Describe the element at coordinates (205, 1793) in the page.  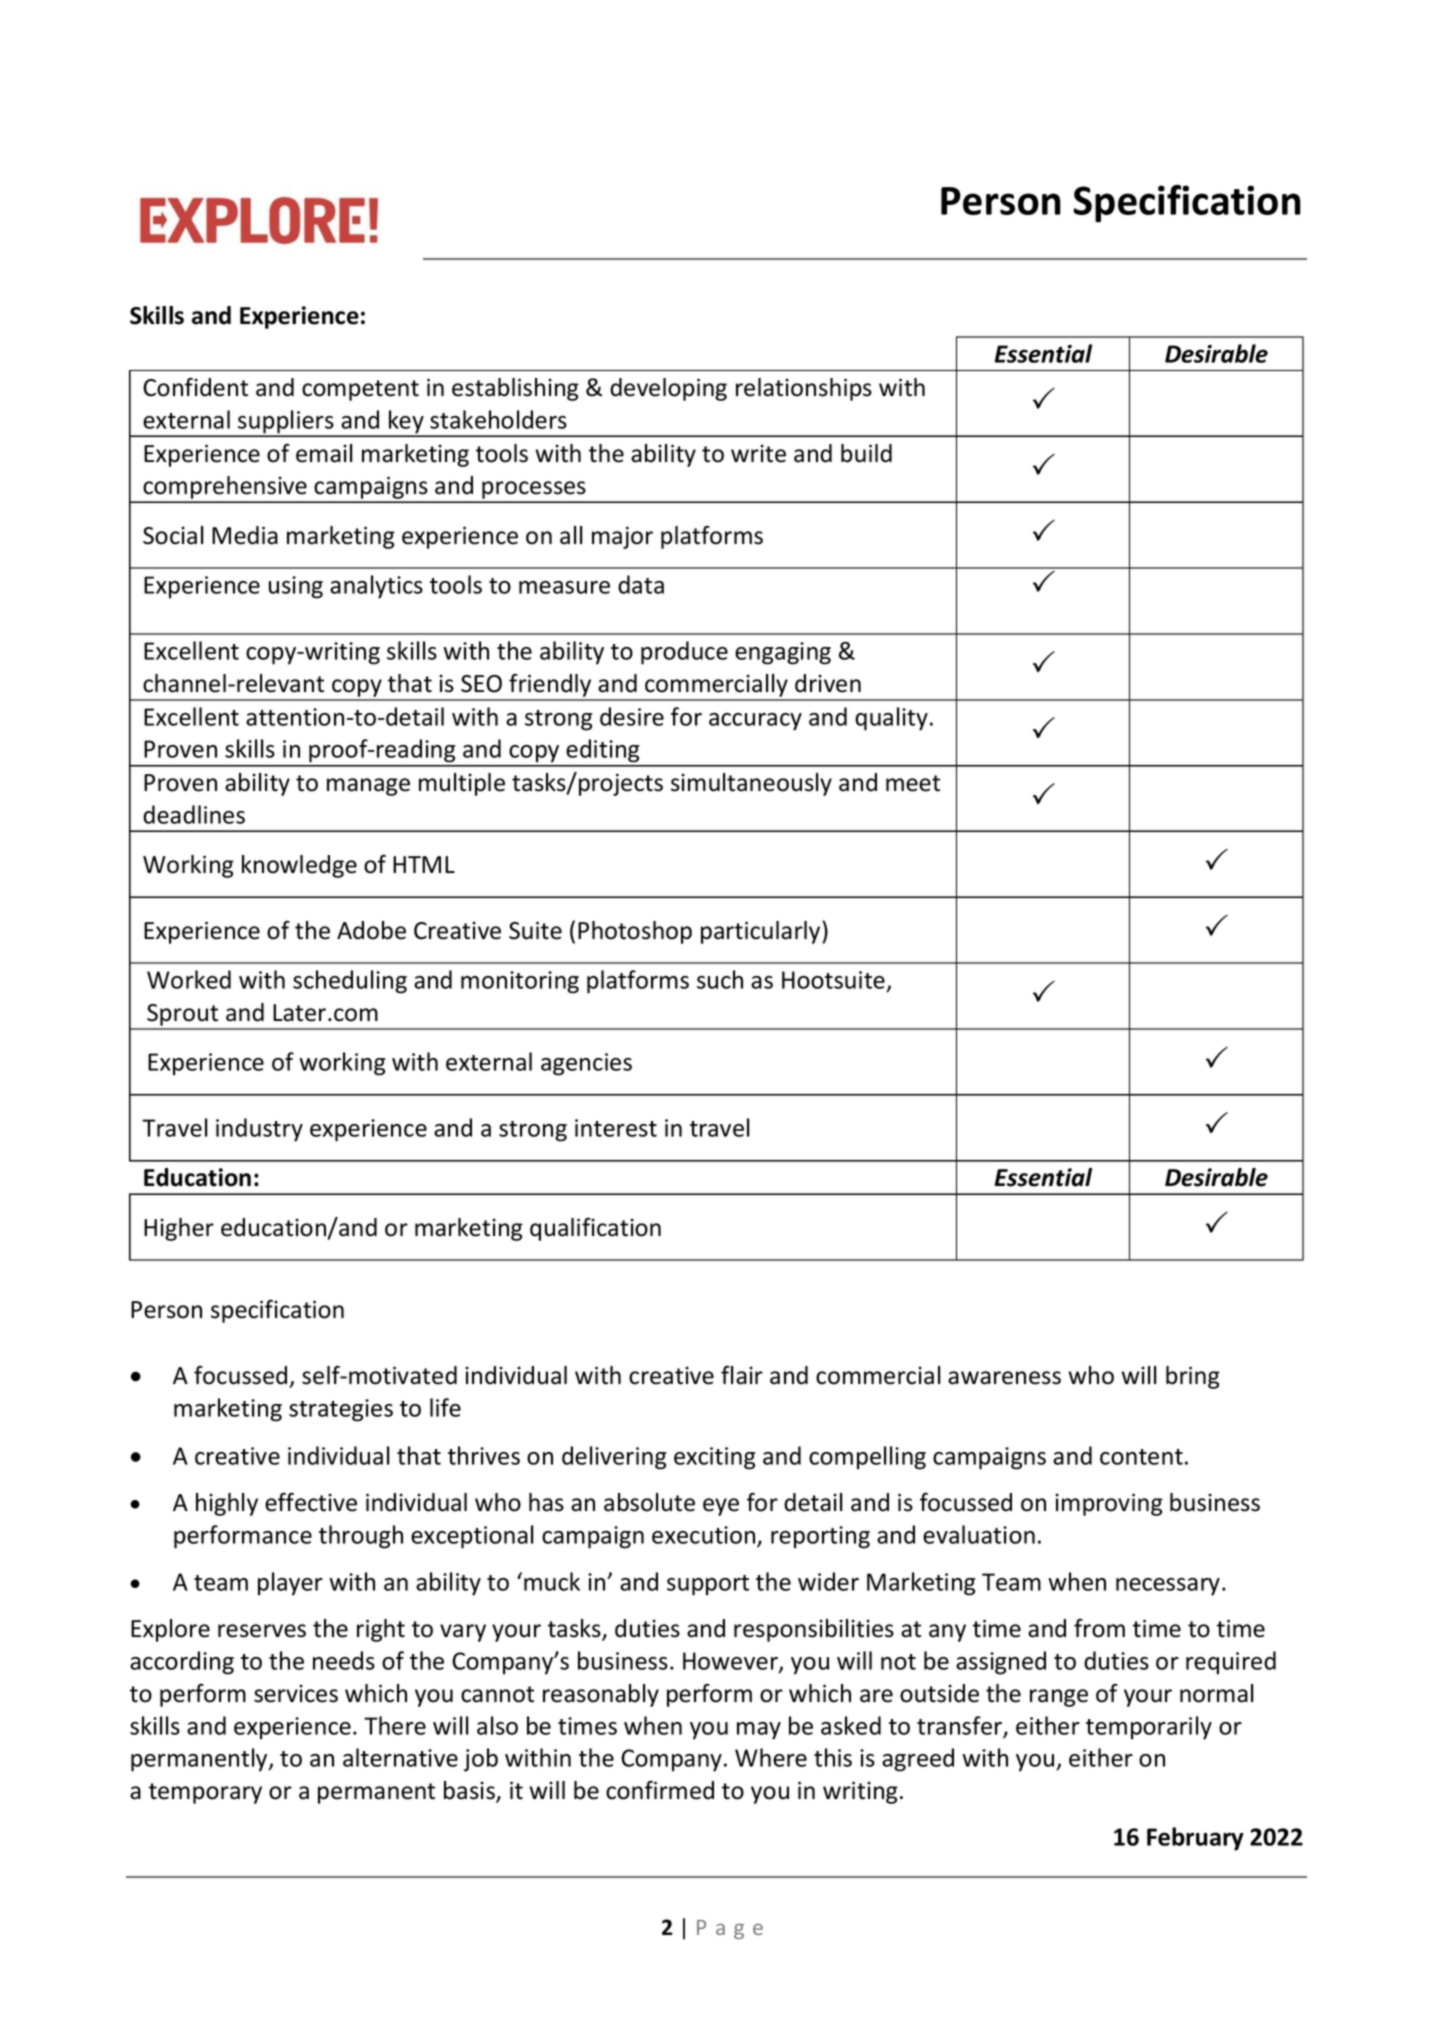
I see `temporary` at that location.
